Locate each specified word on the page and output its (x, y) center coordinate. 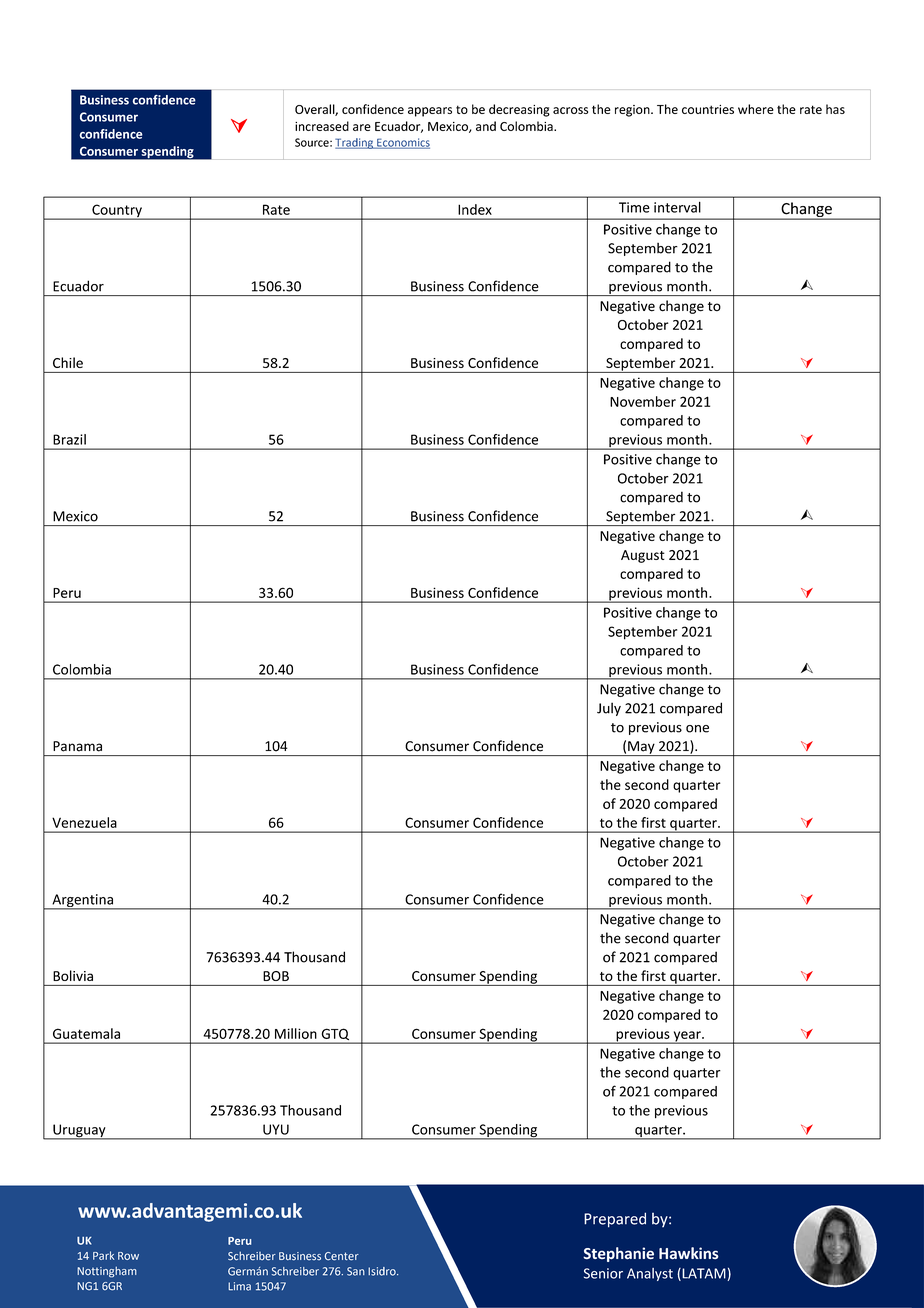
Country (117, 212)
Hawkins (689, 1253)
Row (128, 1256)
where (756, 109)
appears (430, 112)
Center (342, 1256)
